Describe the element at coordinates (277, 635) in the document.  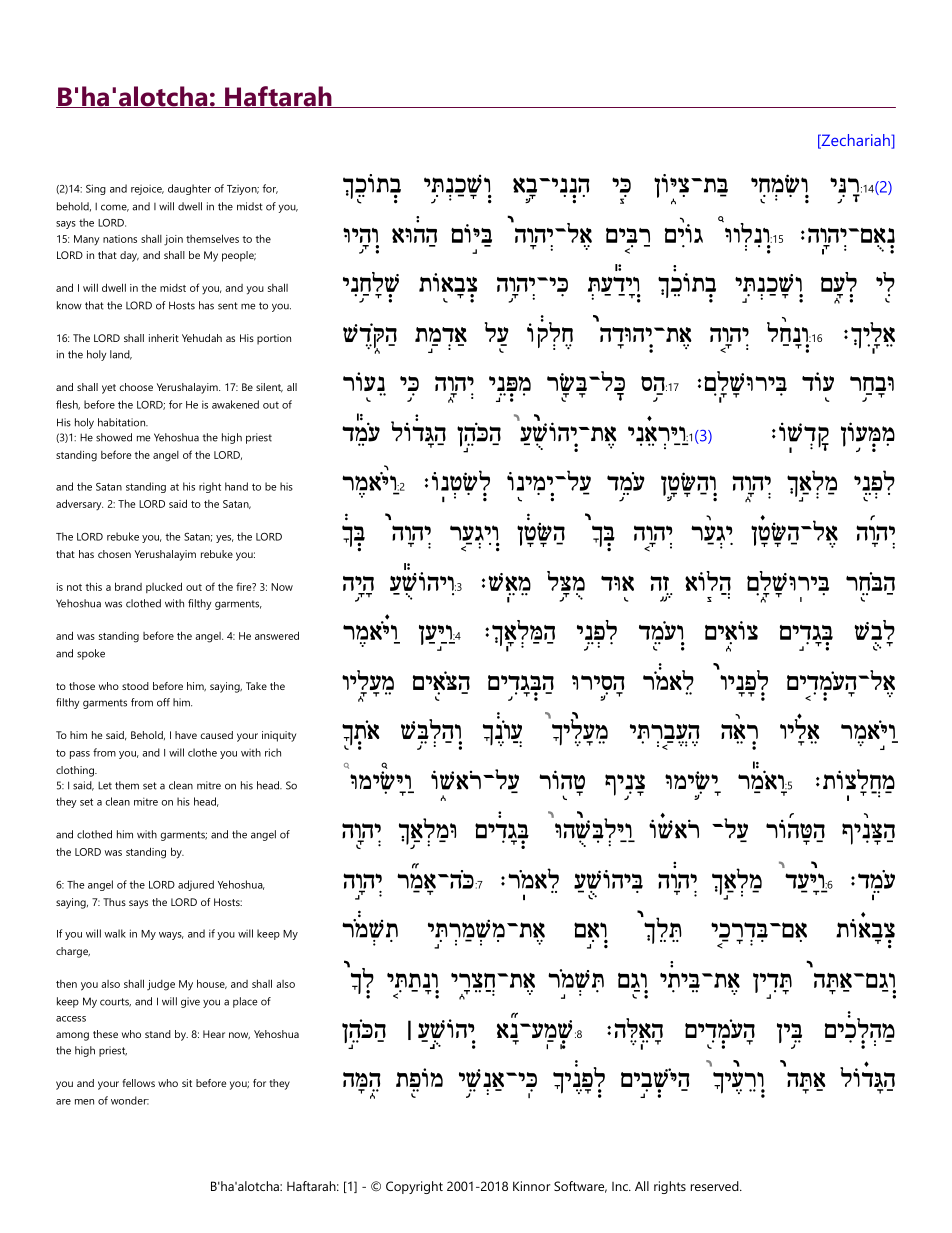
I see `answered` at that location.
